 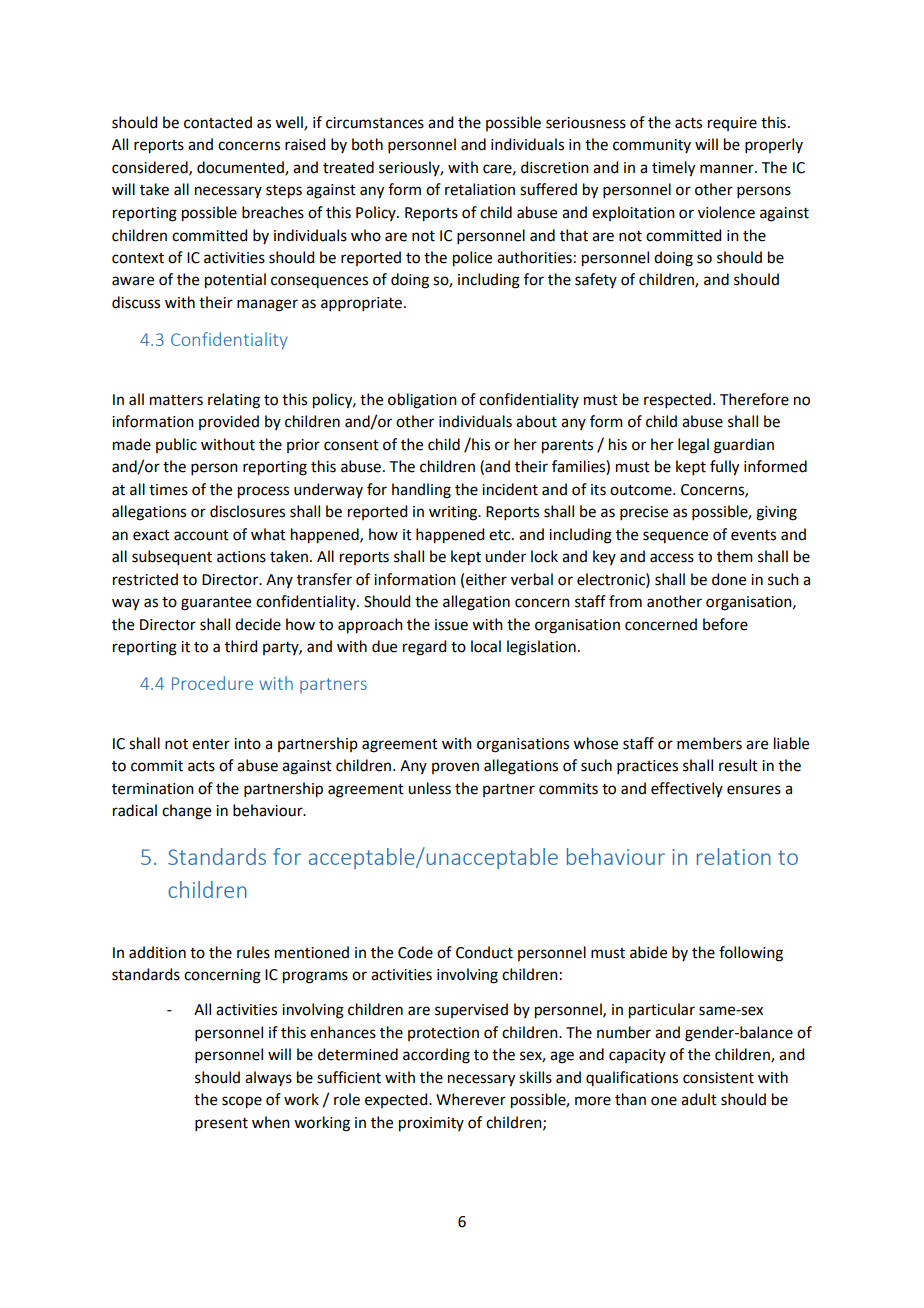 I want to click on documented, so click(x=241, y=168).
